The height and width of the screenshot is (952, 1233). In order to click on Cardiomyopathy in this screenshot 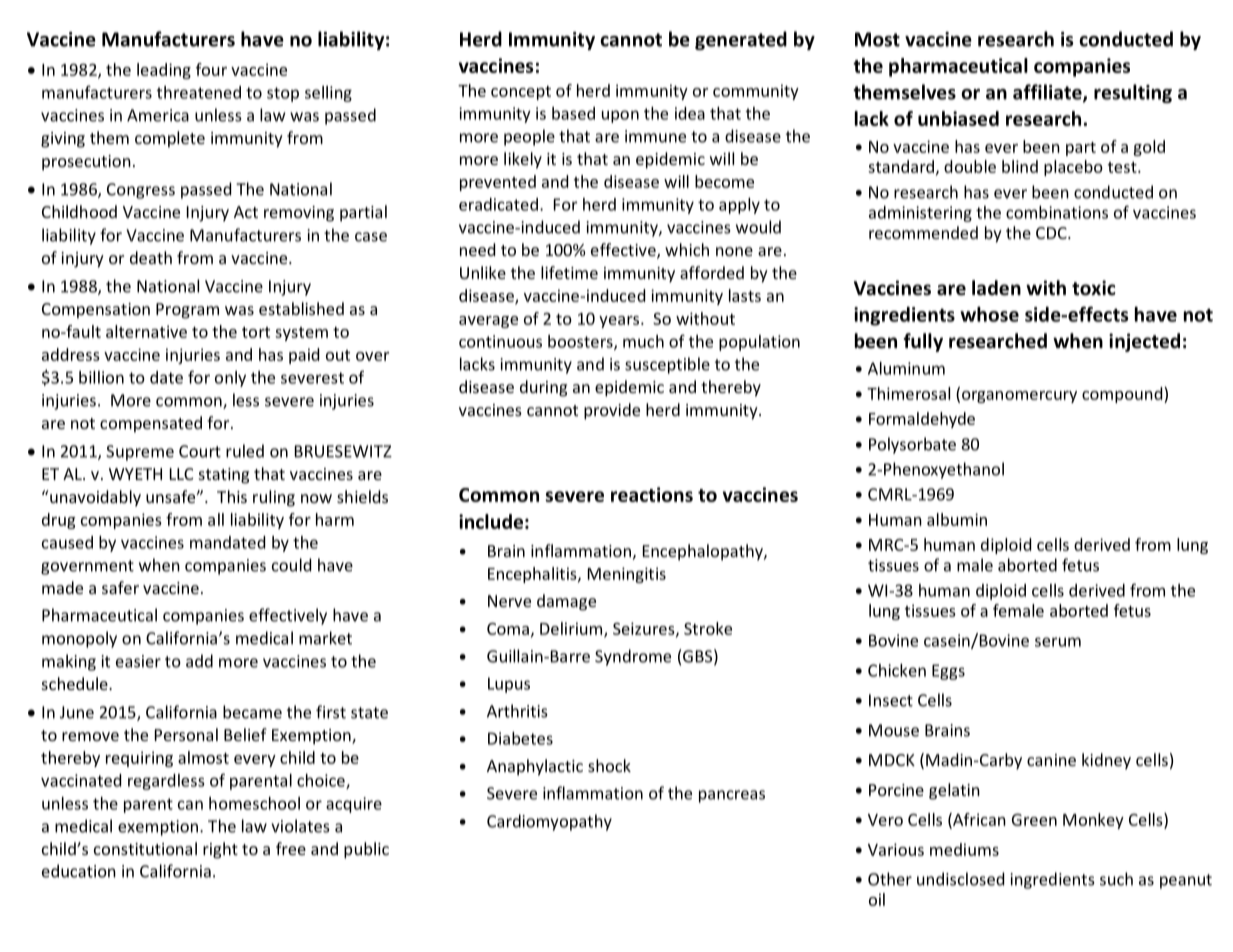, I will do `click(549, 822)`.
